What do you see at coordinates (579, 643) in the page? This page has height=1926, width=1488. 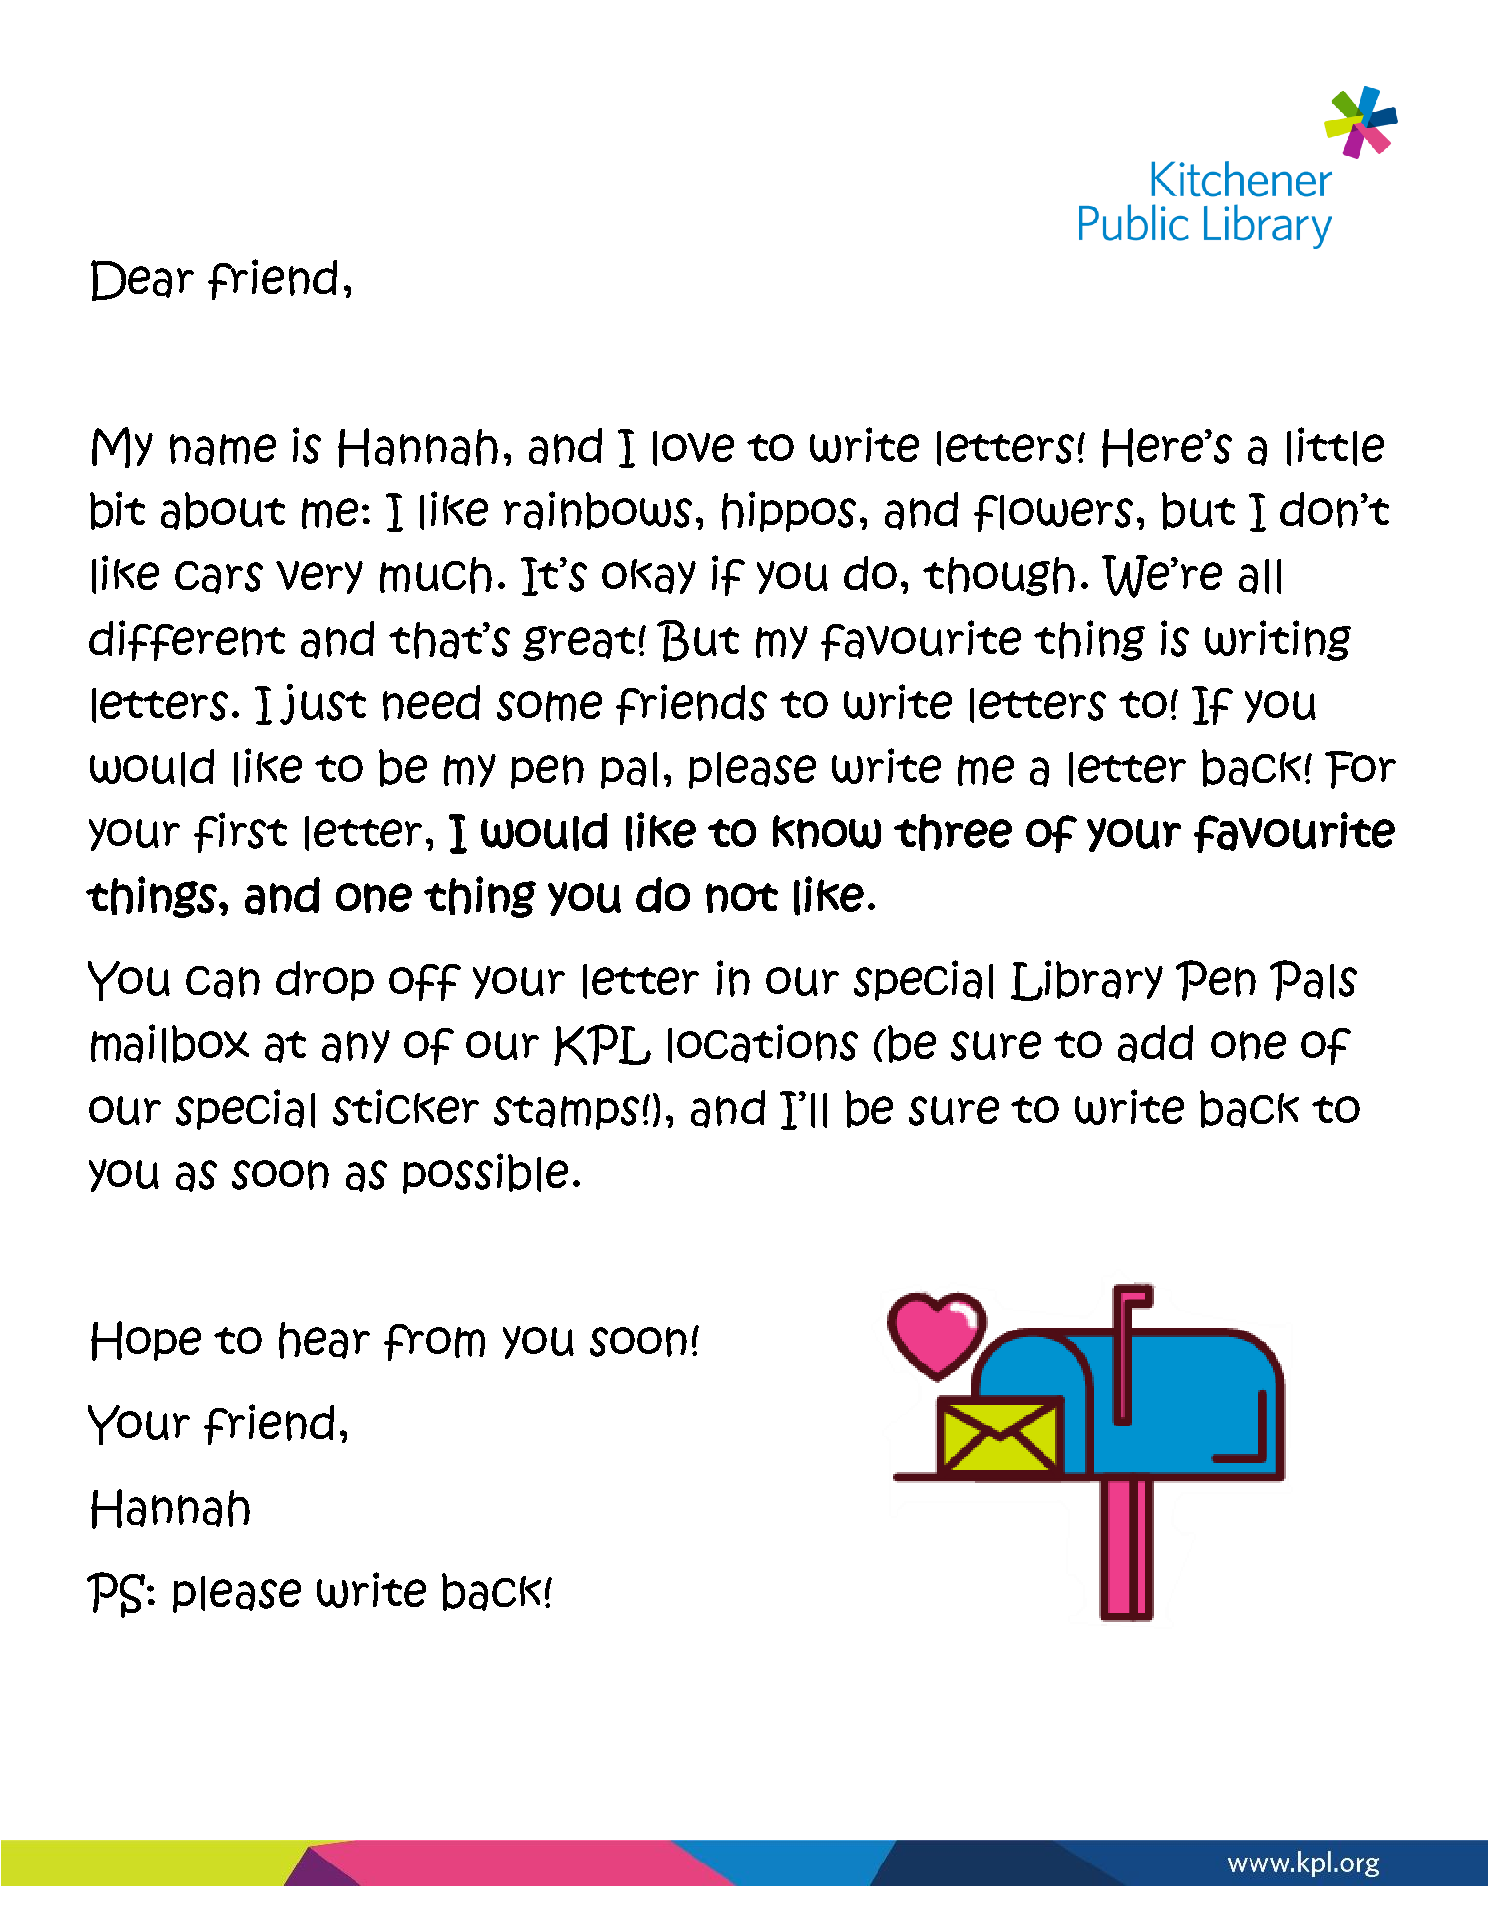 I see `great` at bounding box center [579, 643].
